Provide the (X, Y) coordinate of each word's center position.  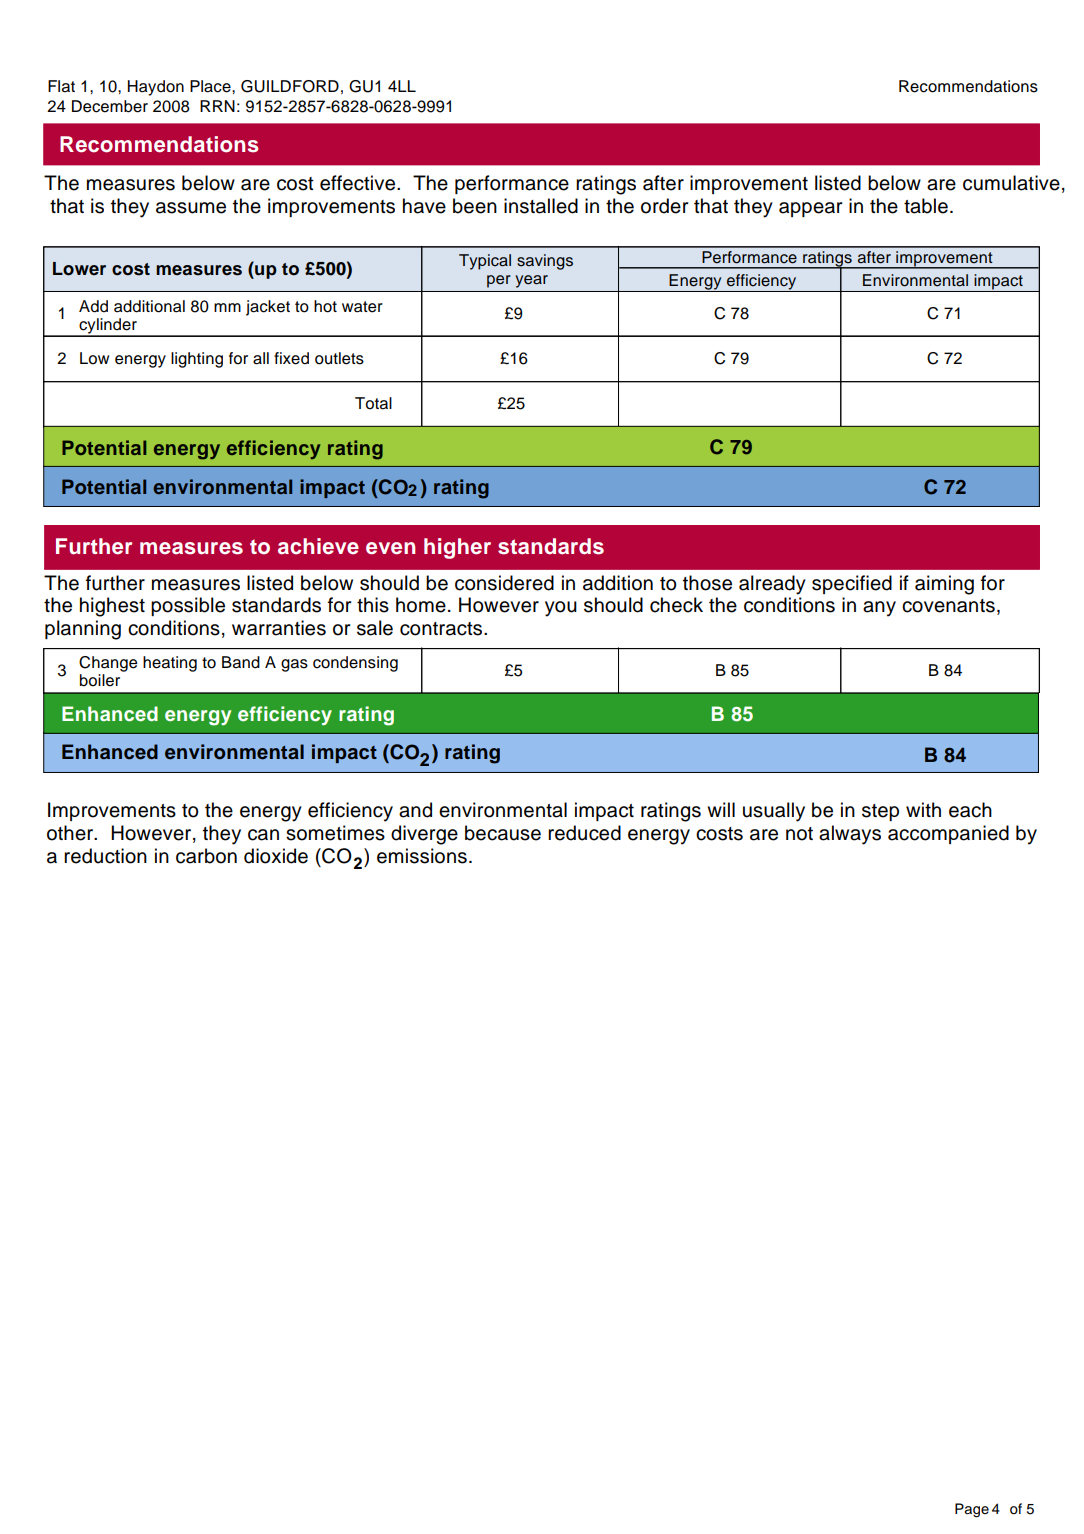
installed (541, 206)
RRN (217, 106)
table (926, 206)
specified (852, 584)
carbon (206, 856)
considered (504, 583)
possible (188, 606)
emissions (422, 856)
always (850, 835)
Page (972, 1510)
